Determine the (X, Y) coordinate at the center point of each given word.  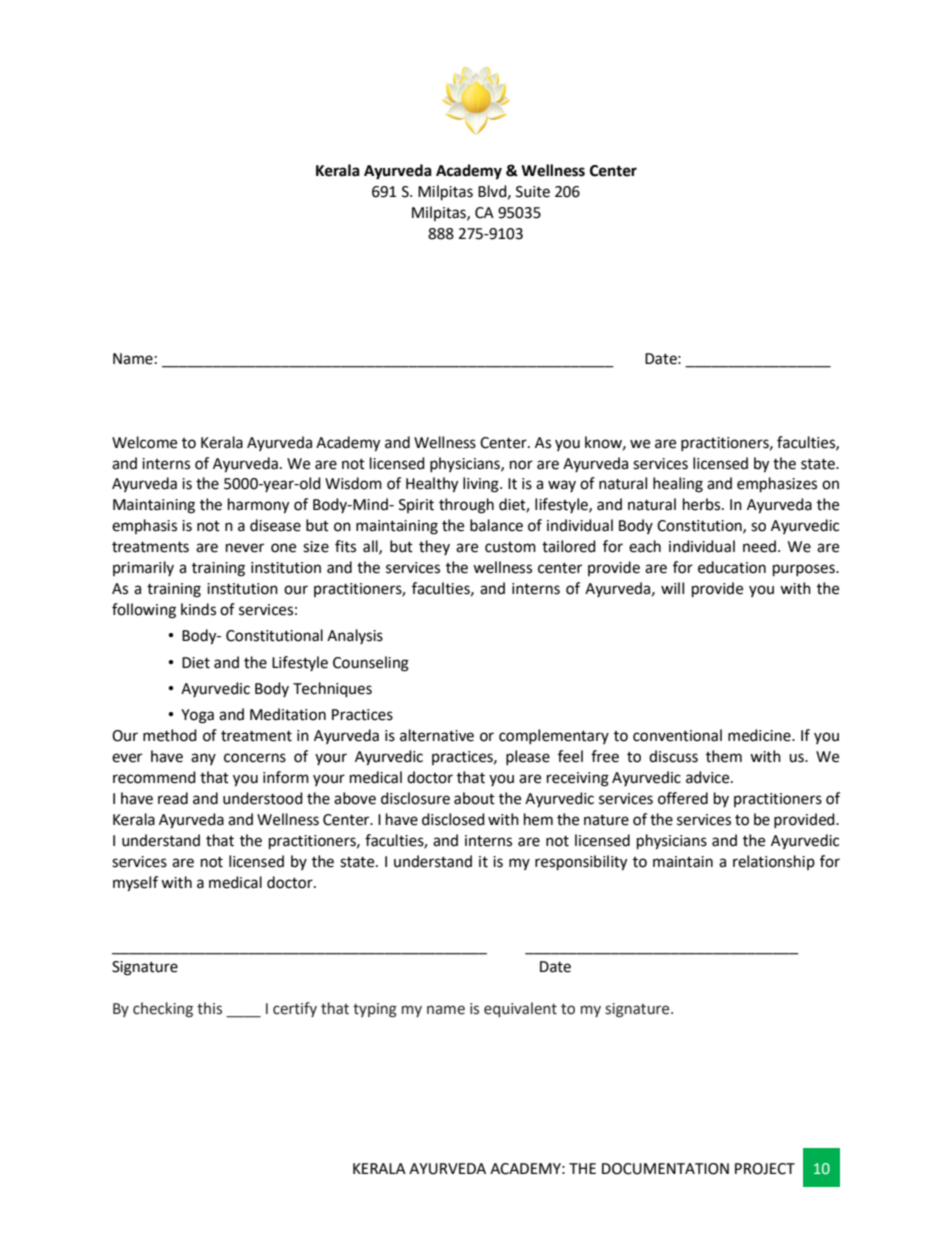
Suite (533, 192)
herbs (703, 504)
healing (678, 485)
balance (496, 525)
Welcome (144, 442)
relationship (774, 862)
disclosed (453, 819)
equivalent (520, 1009)
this (209, 1008)
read (173, 798)
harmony (258, 506)
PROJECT (765, 1169)
